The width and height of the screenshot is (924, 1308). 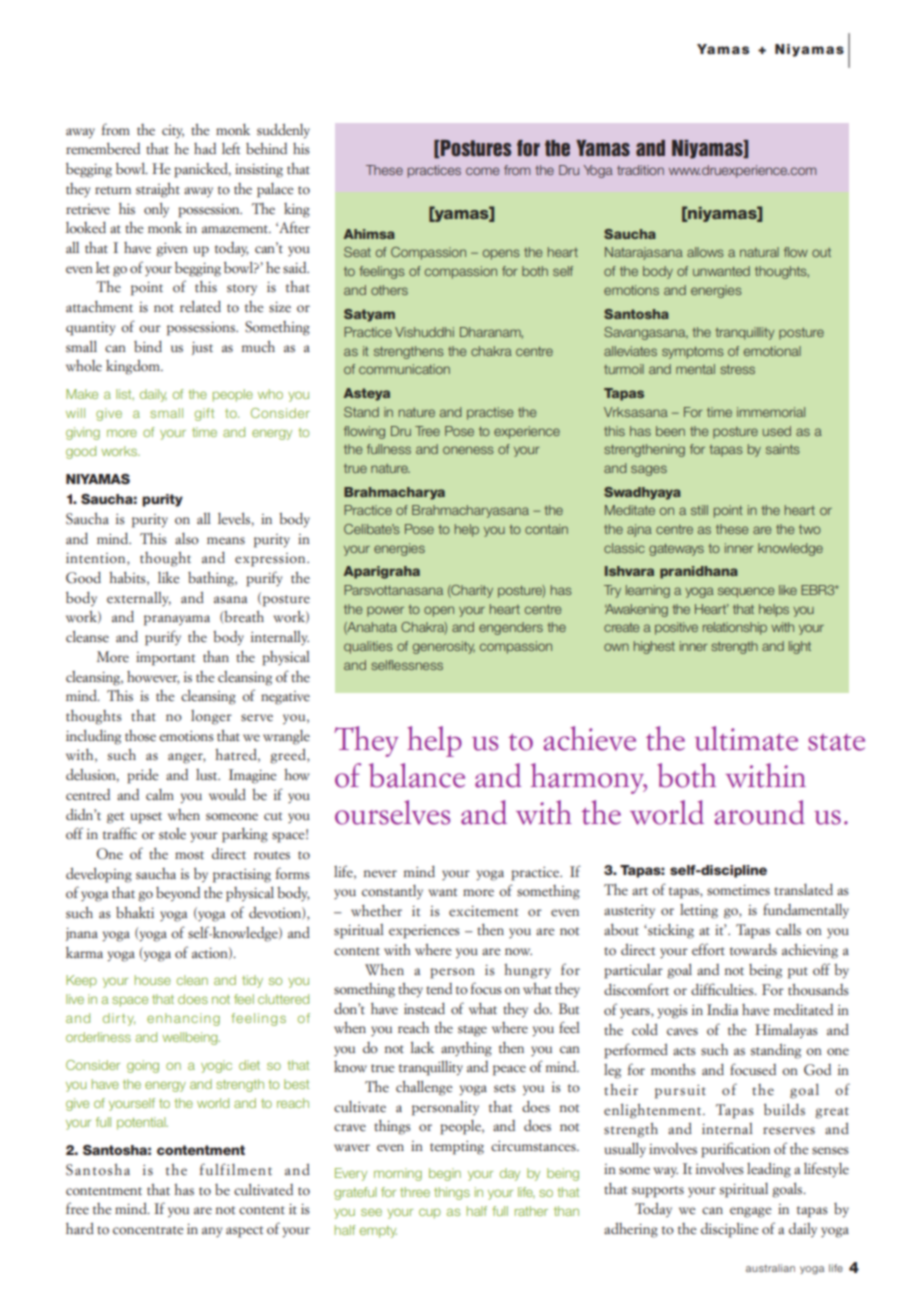 What do you see at coordinates (722, 1009) in the screenshot?
I see `India` at bounding box center [722, 1009].
